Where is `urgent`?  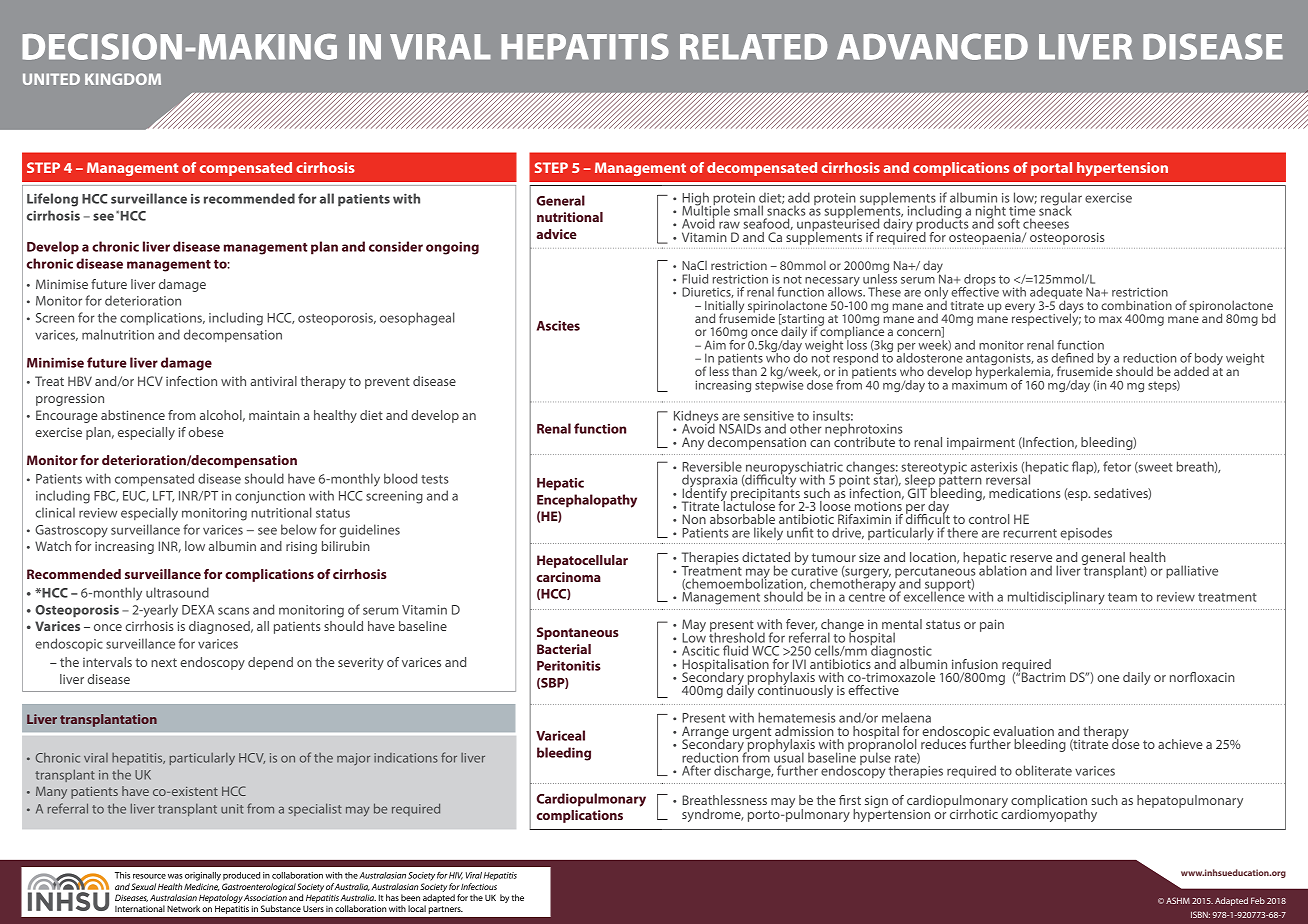
urgent is located at coordinates (752, 733).
